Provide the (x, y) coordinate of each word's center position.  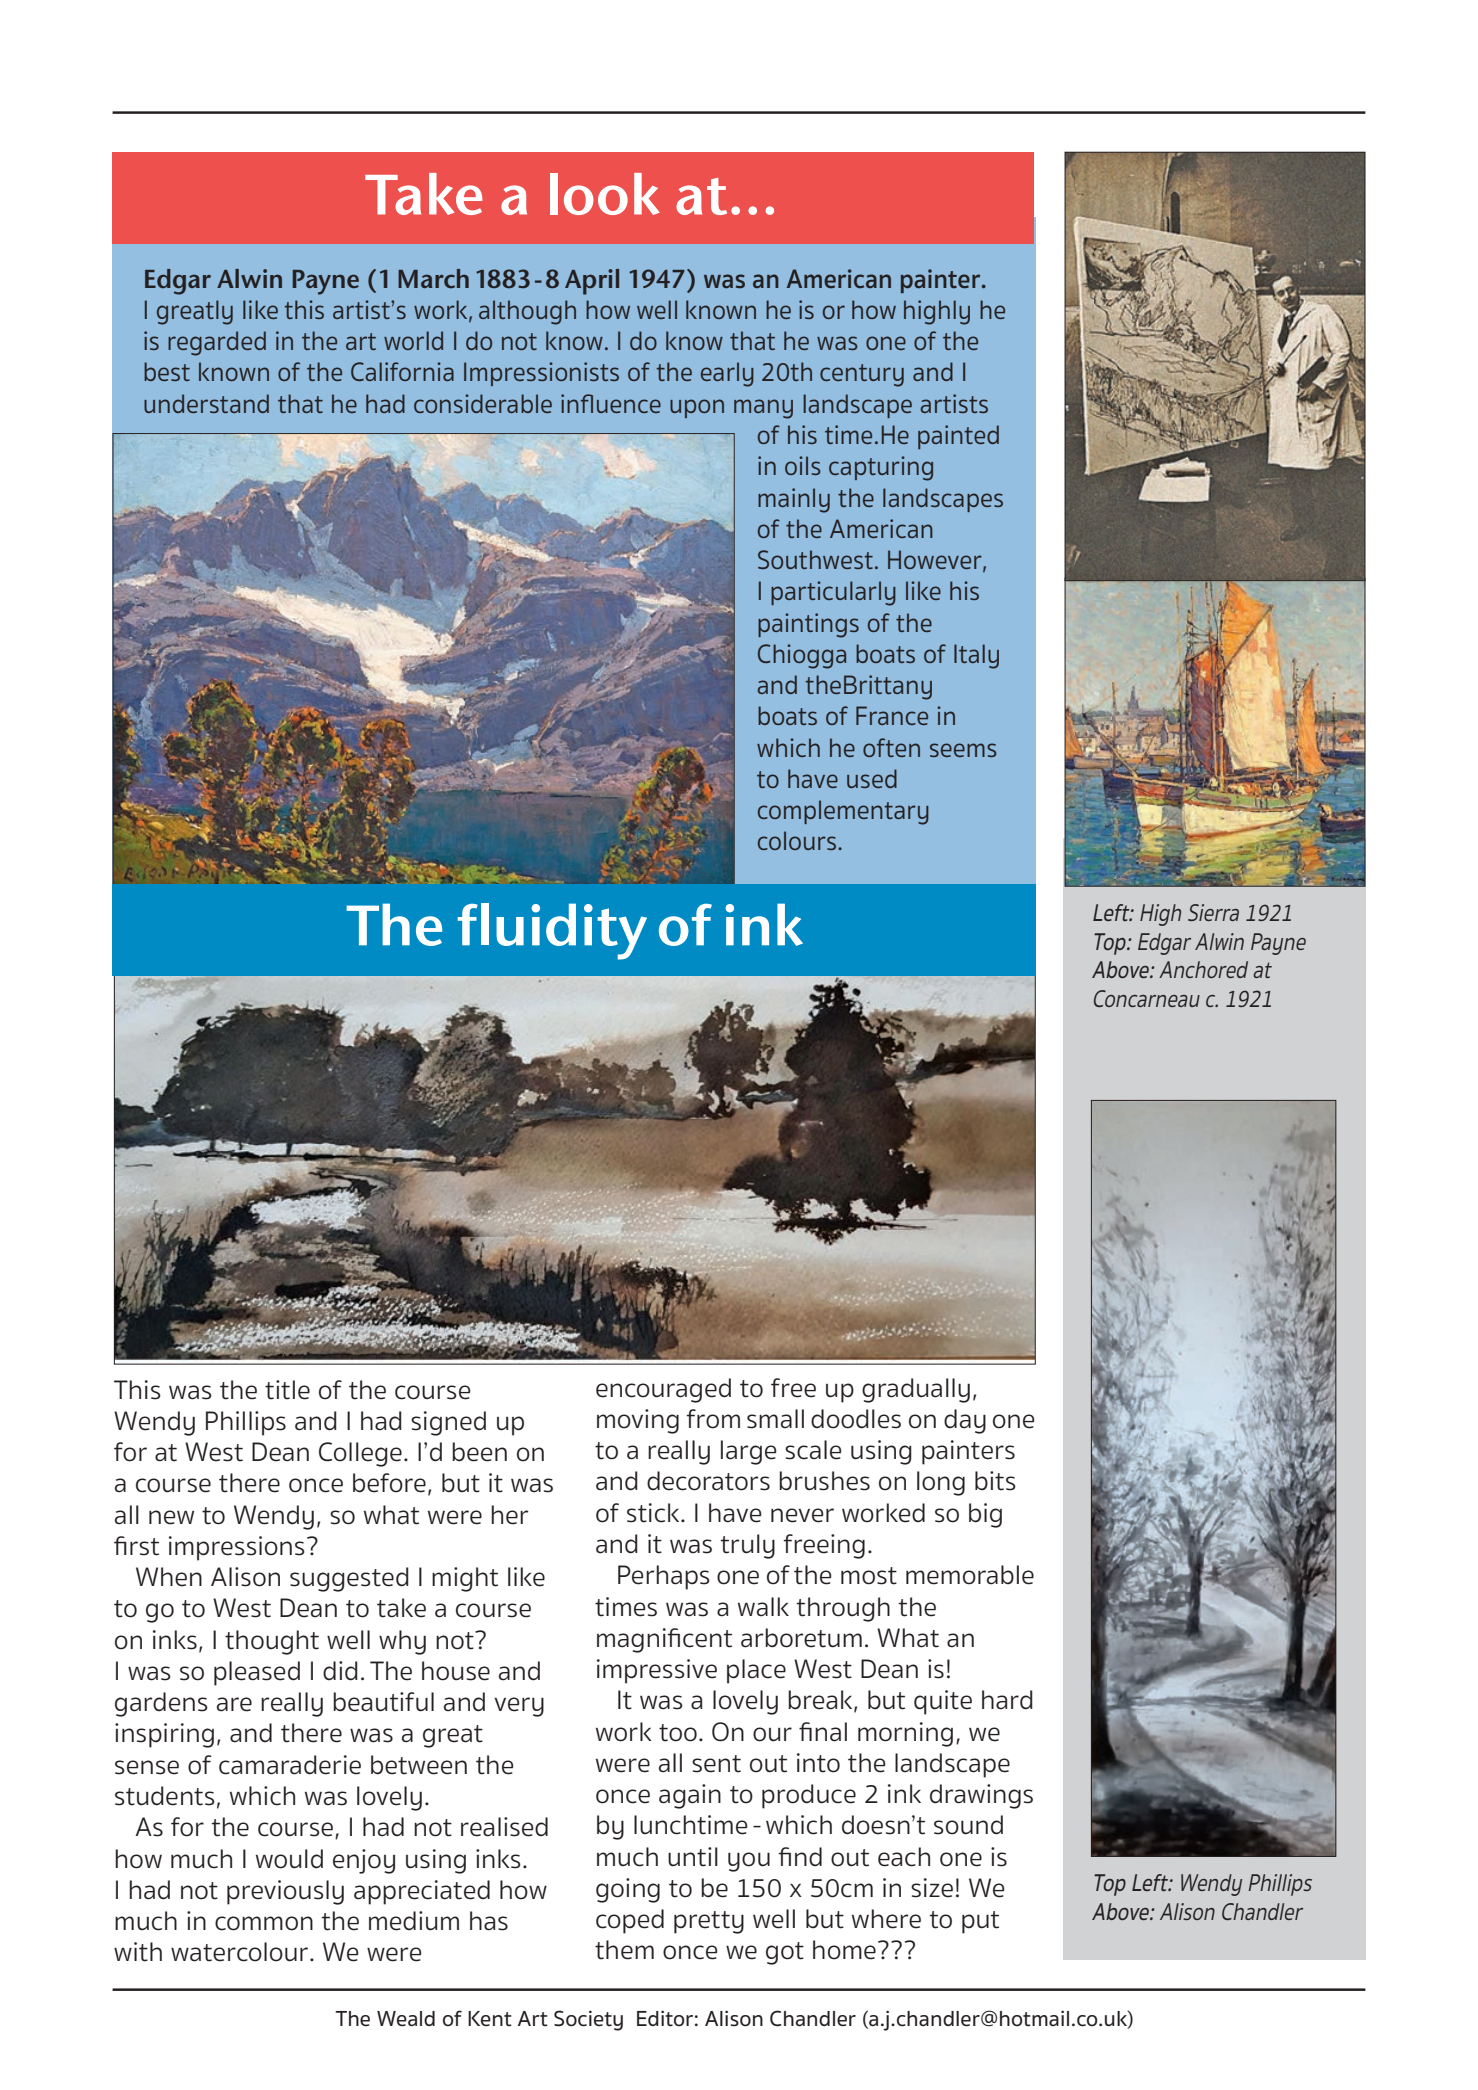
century (862, 375)
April (592, 282)
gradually (916, 1390)
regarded (217, 343)
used (872, 778)
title (287, 1390)
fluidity (552, 931)
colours (797, 840)
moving (638, 1421)
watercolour (241, 1952)
